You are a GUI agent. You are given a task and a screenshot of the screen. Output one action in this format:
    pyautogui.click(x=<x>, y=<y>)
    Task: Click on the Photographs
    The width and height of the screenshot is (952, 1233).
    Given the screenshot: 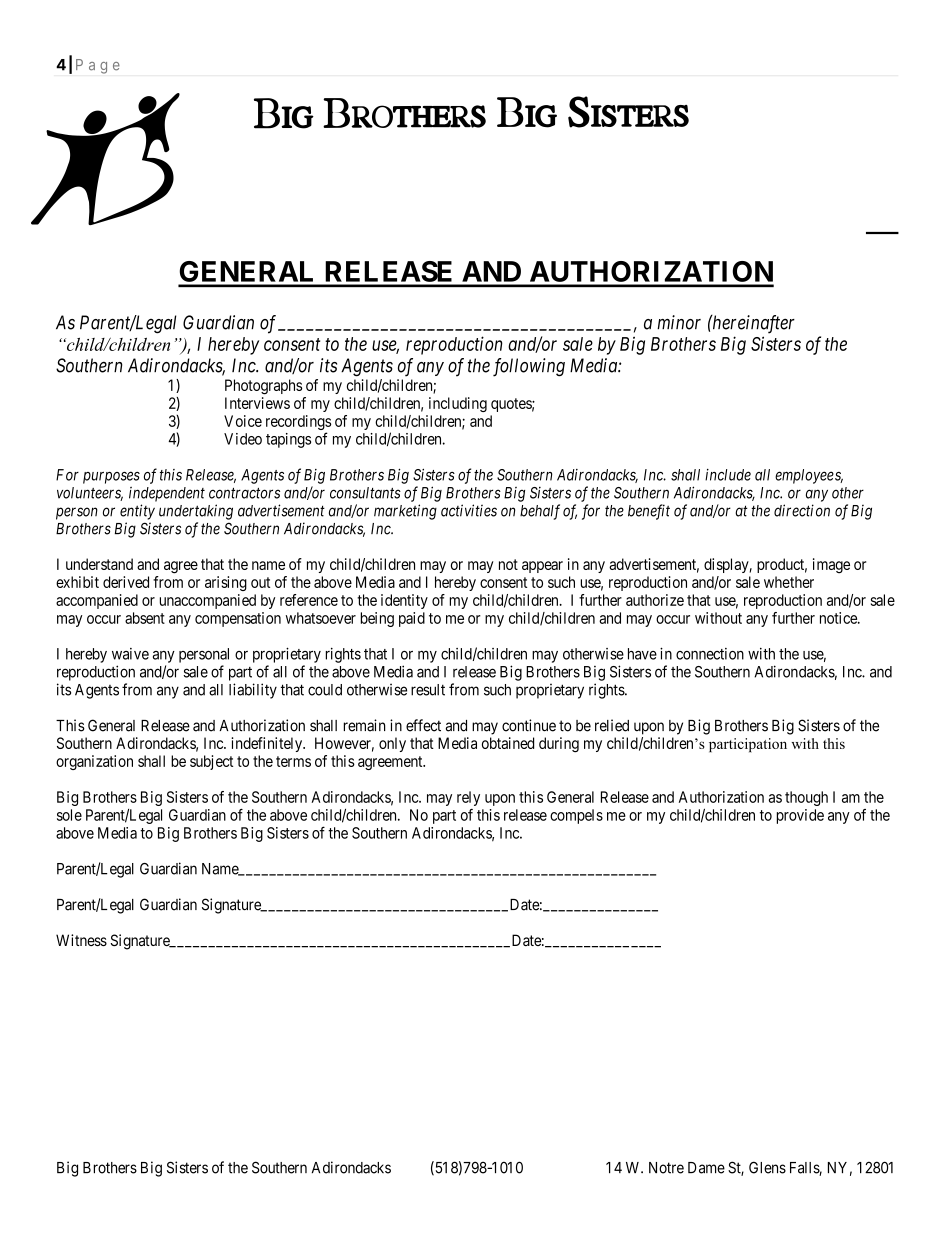 What is the action you would take?
    pyautogui.click(x=263, y=387)
